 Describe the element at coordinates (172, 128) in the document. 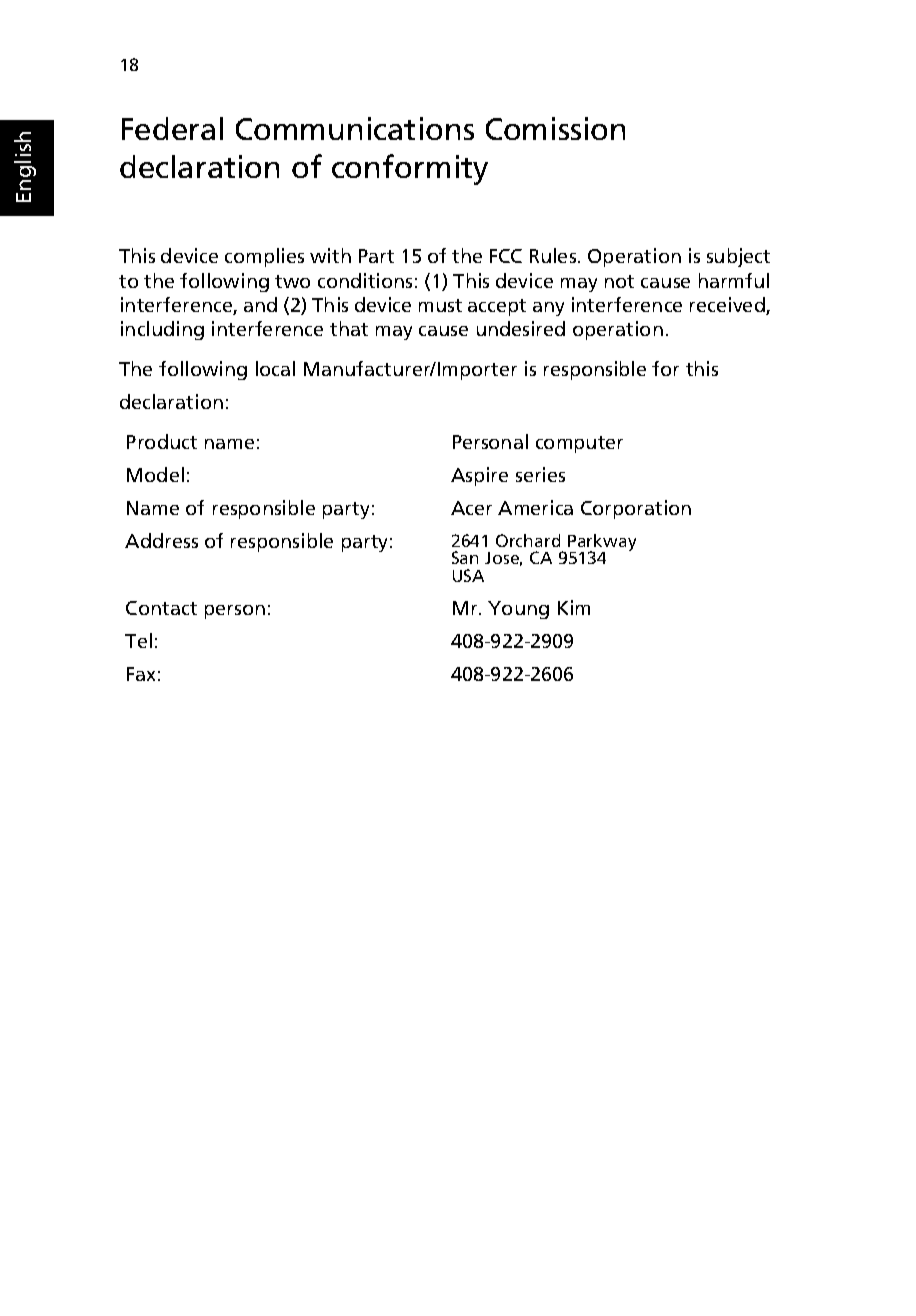

I see `Federal` at that location.
